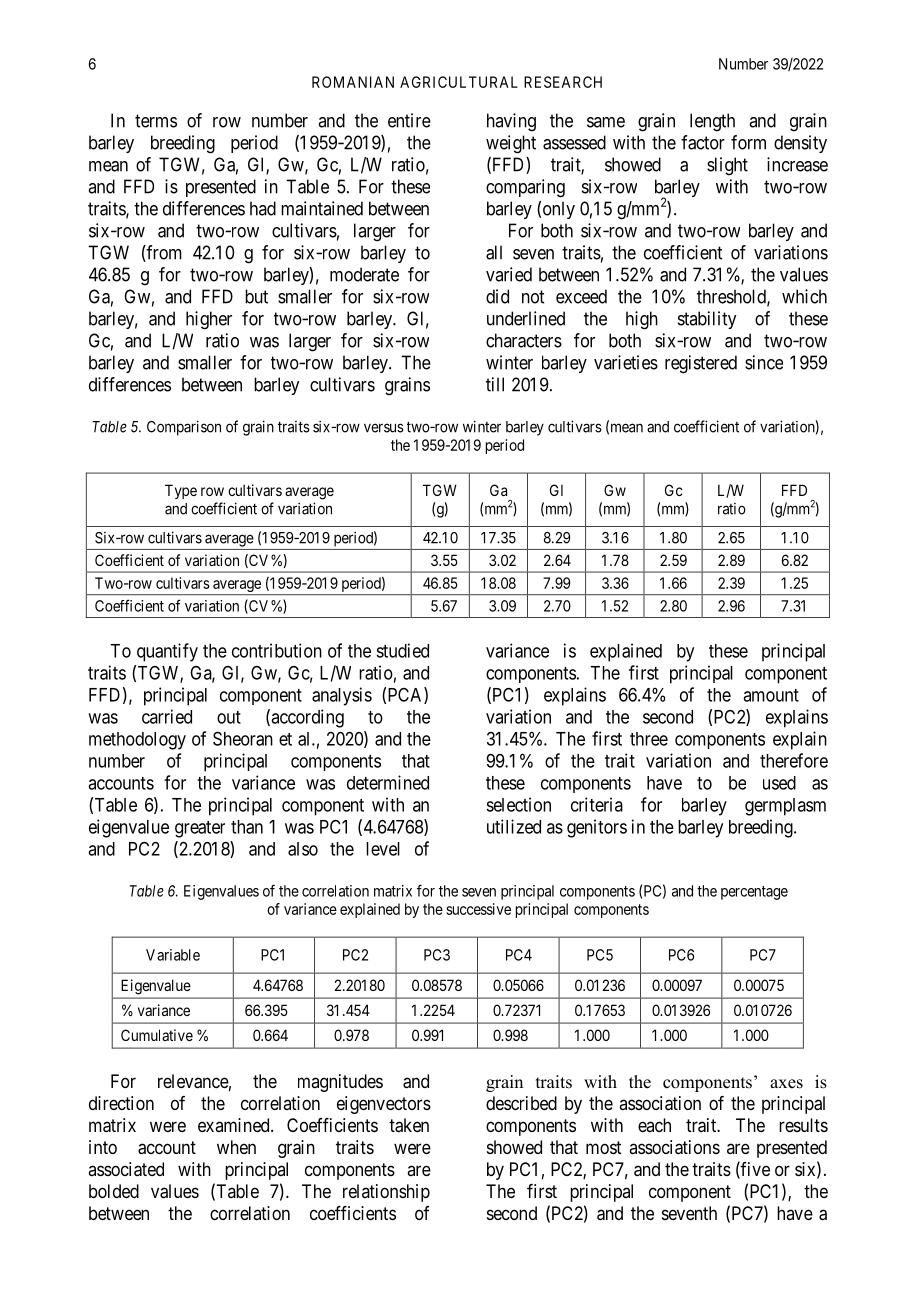 The image size is (924, 1308). I want to click on quantify, so click(167, 652).
